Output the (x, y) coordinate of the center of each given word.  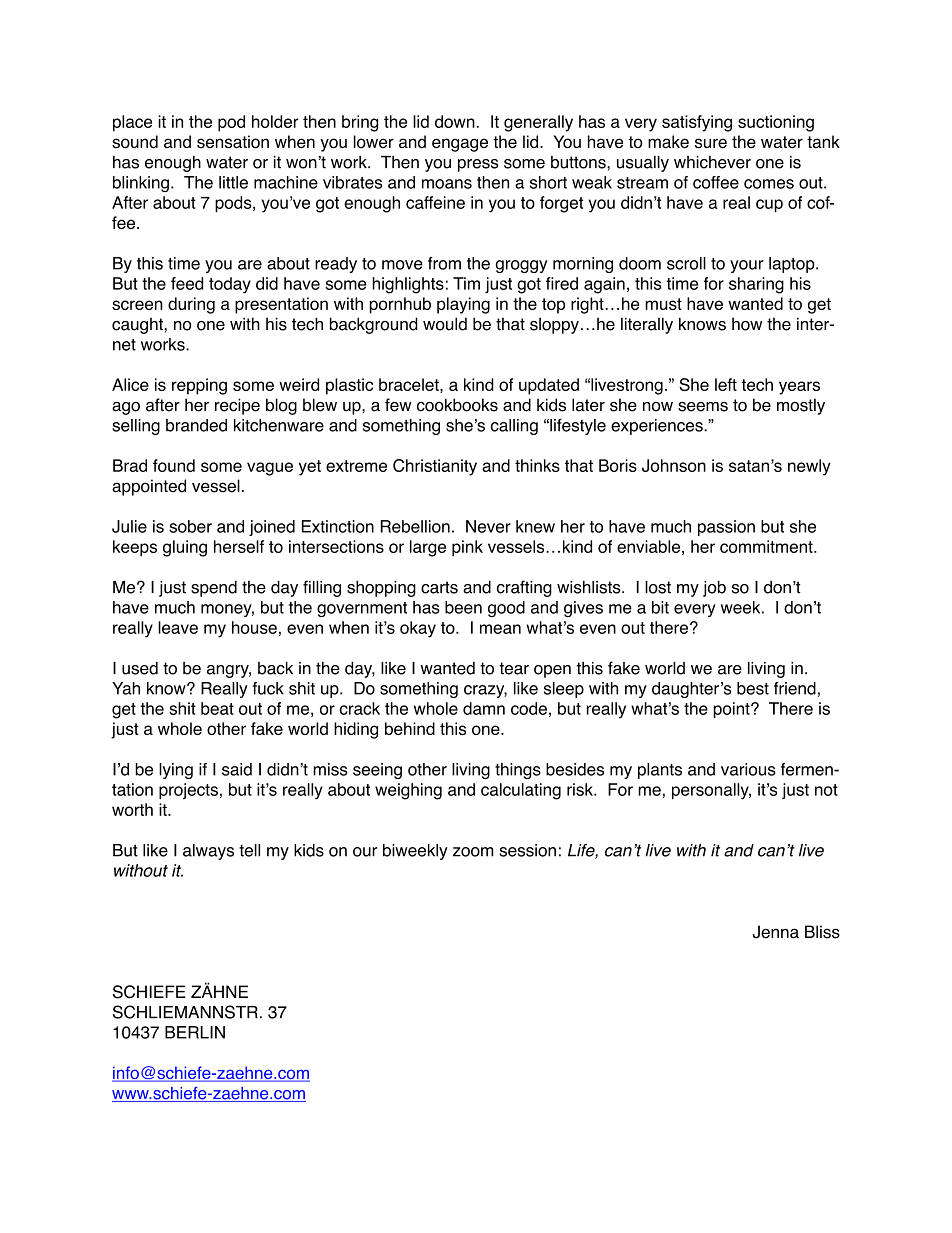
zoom (473, 852)
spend (214, 588)
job (714, 588)
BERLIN (195, 1032)
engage (460, 145)
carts (439, 587)
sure (711, 143)
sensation (233, 142)
